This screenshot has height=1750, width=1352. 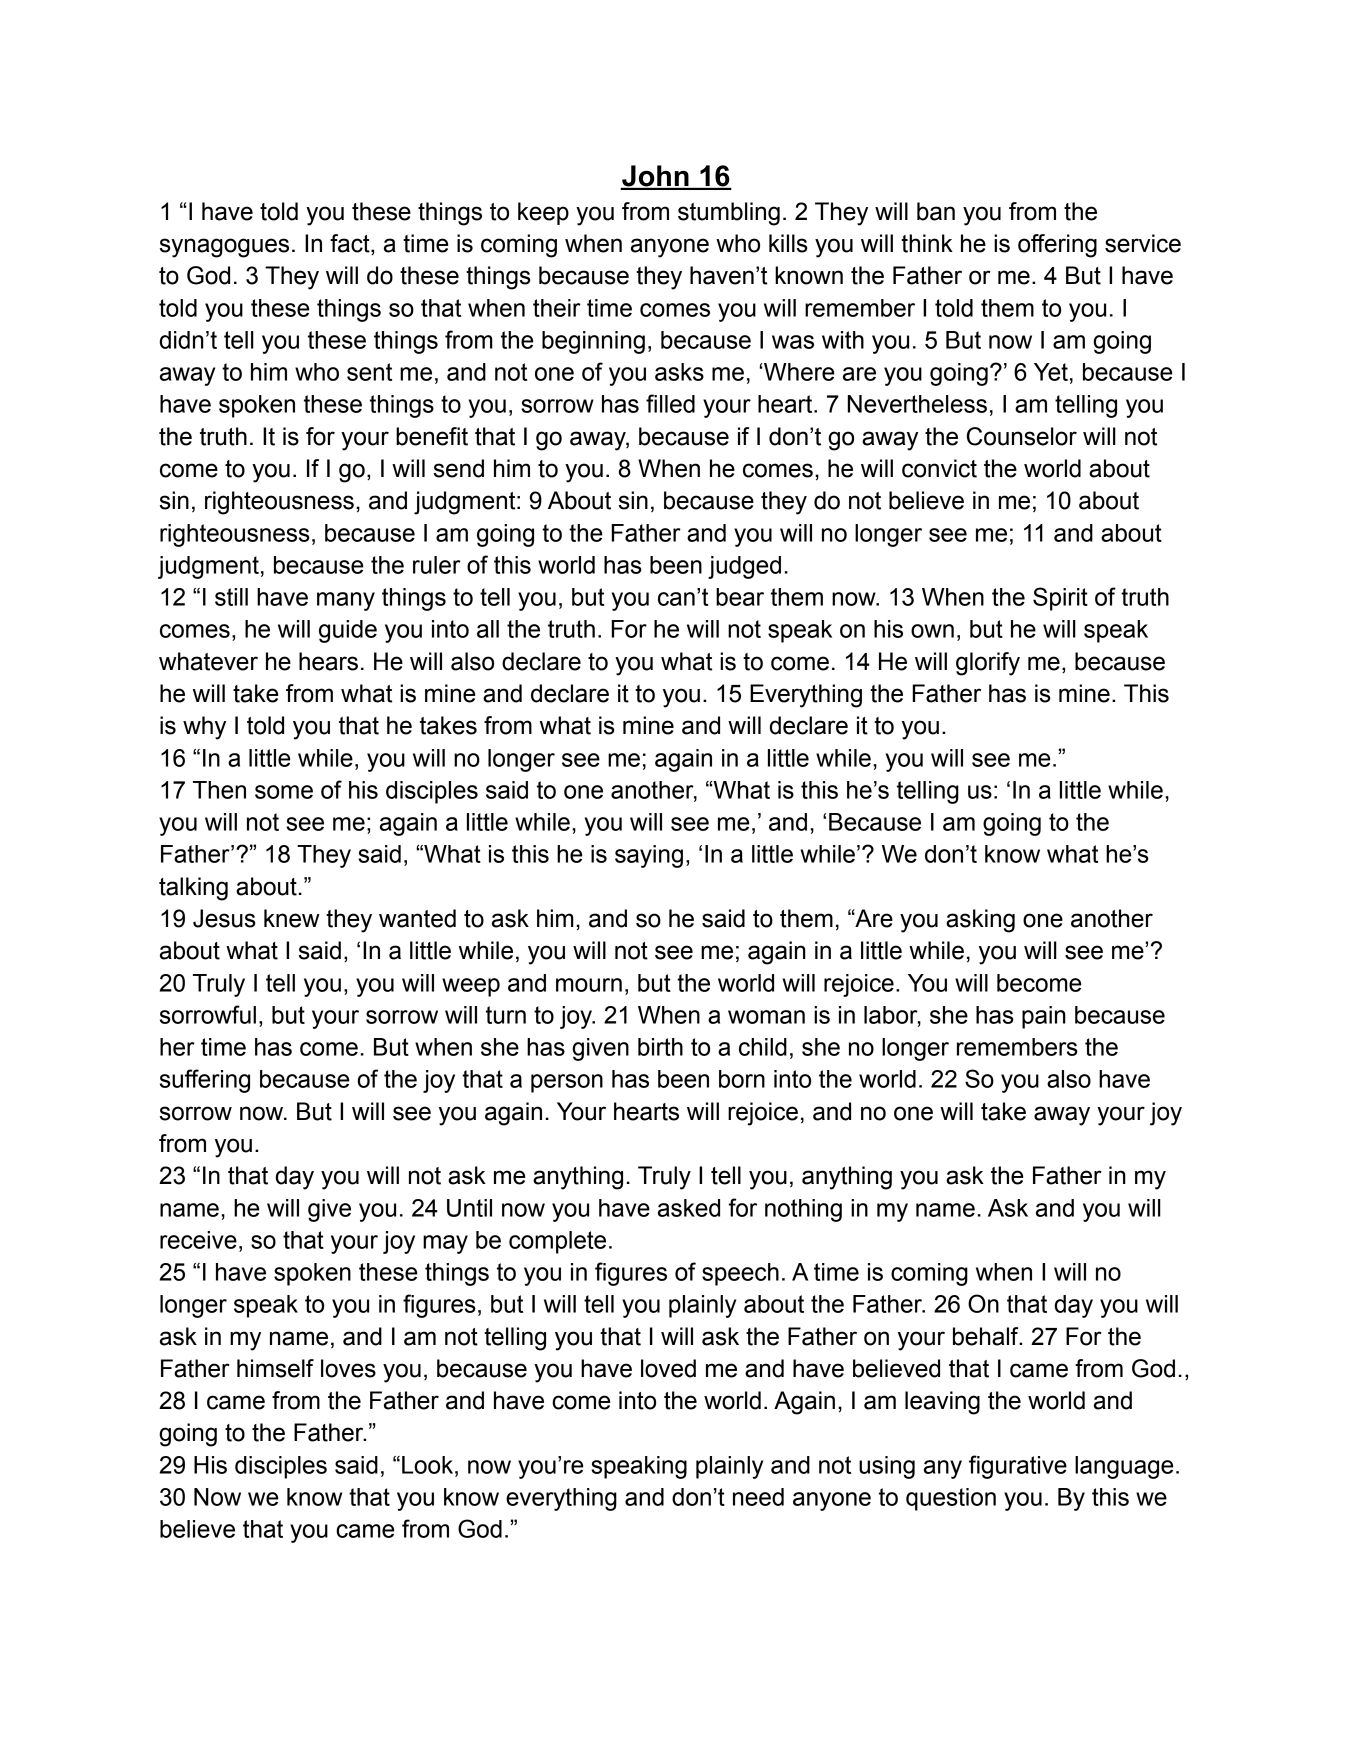 I want to click on knew, so click(x=292, y=918).
